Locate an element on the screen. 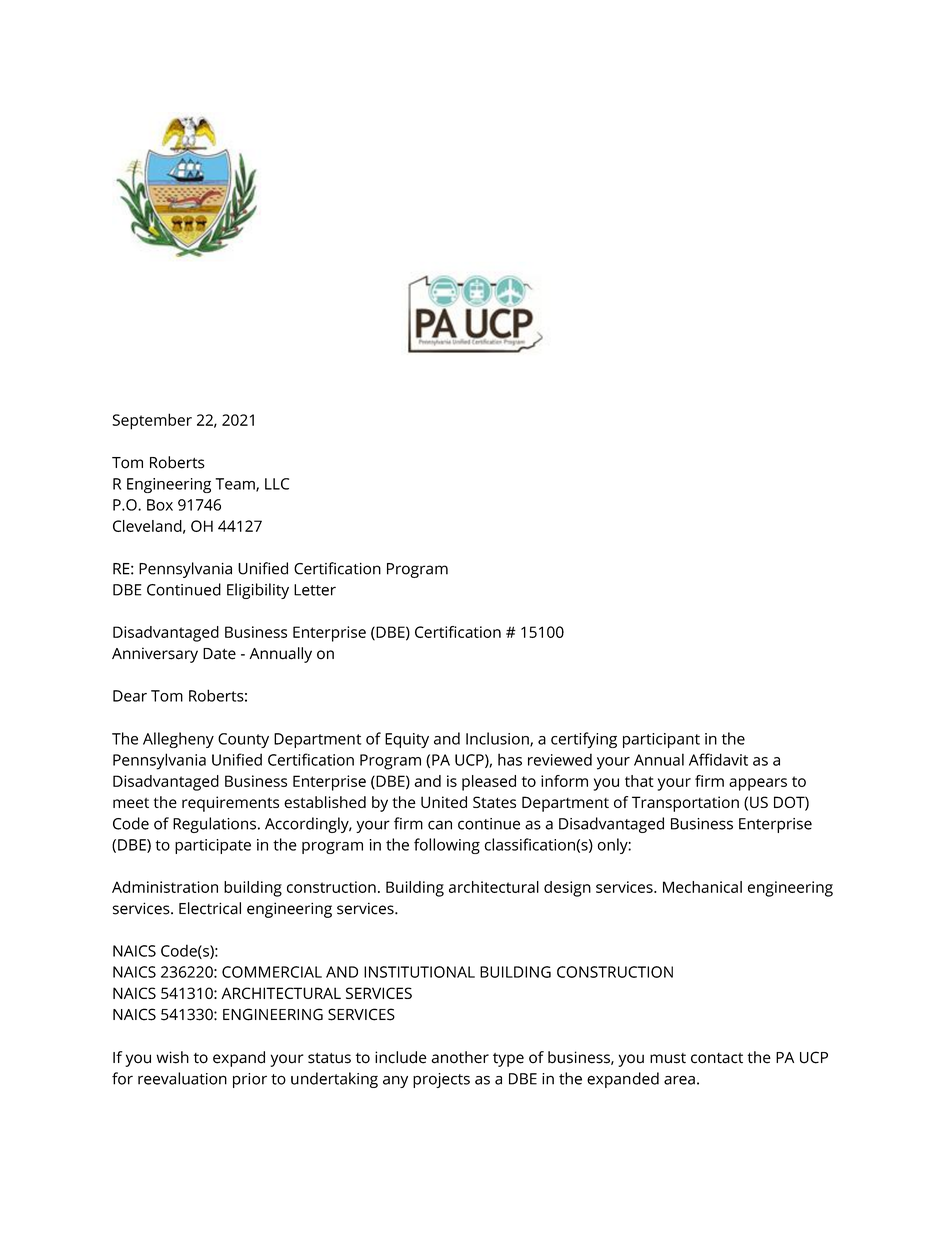 The width and height of the screenshot is (952, 1233). following is located at coordinates (447, 846).
